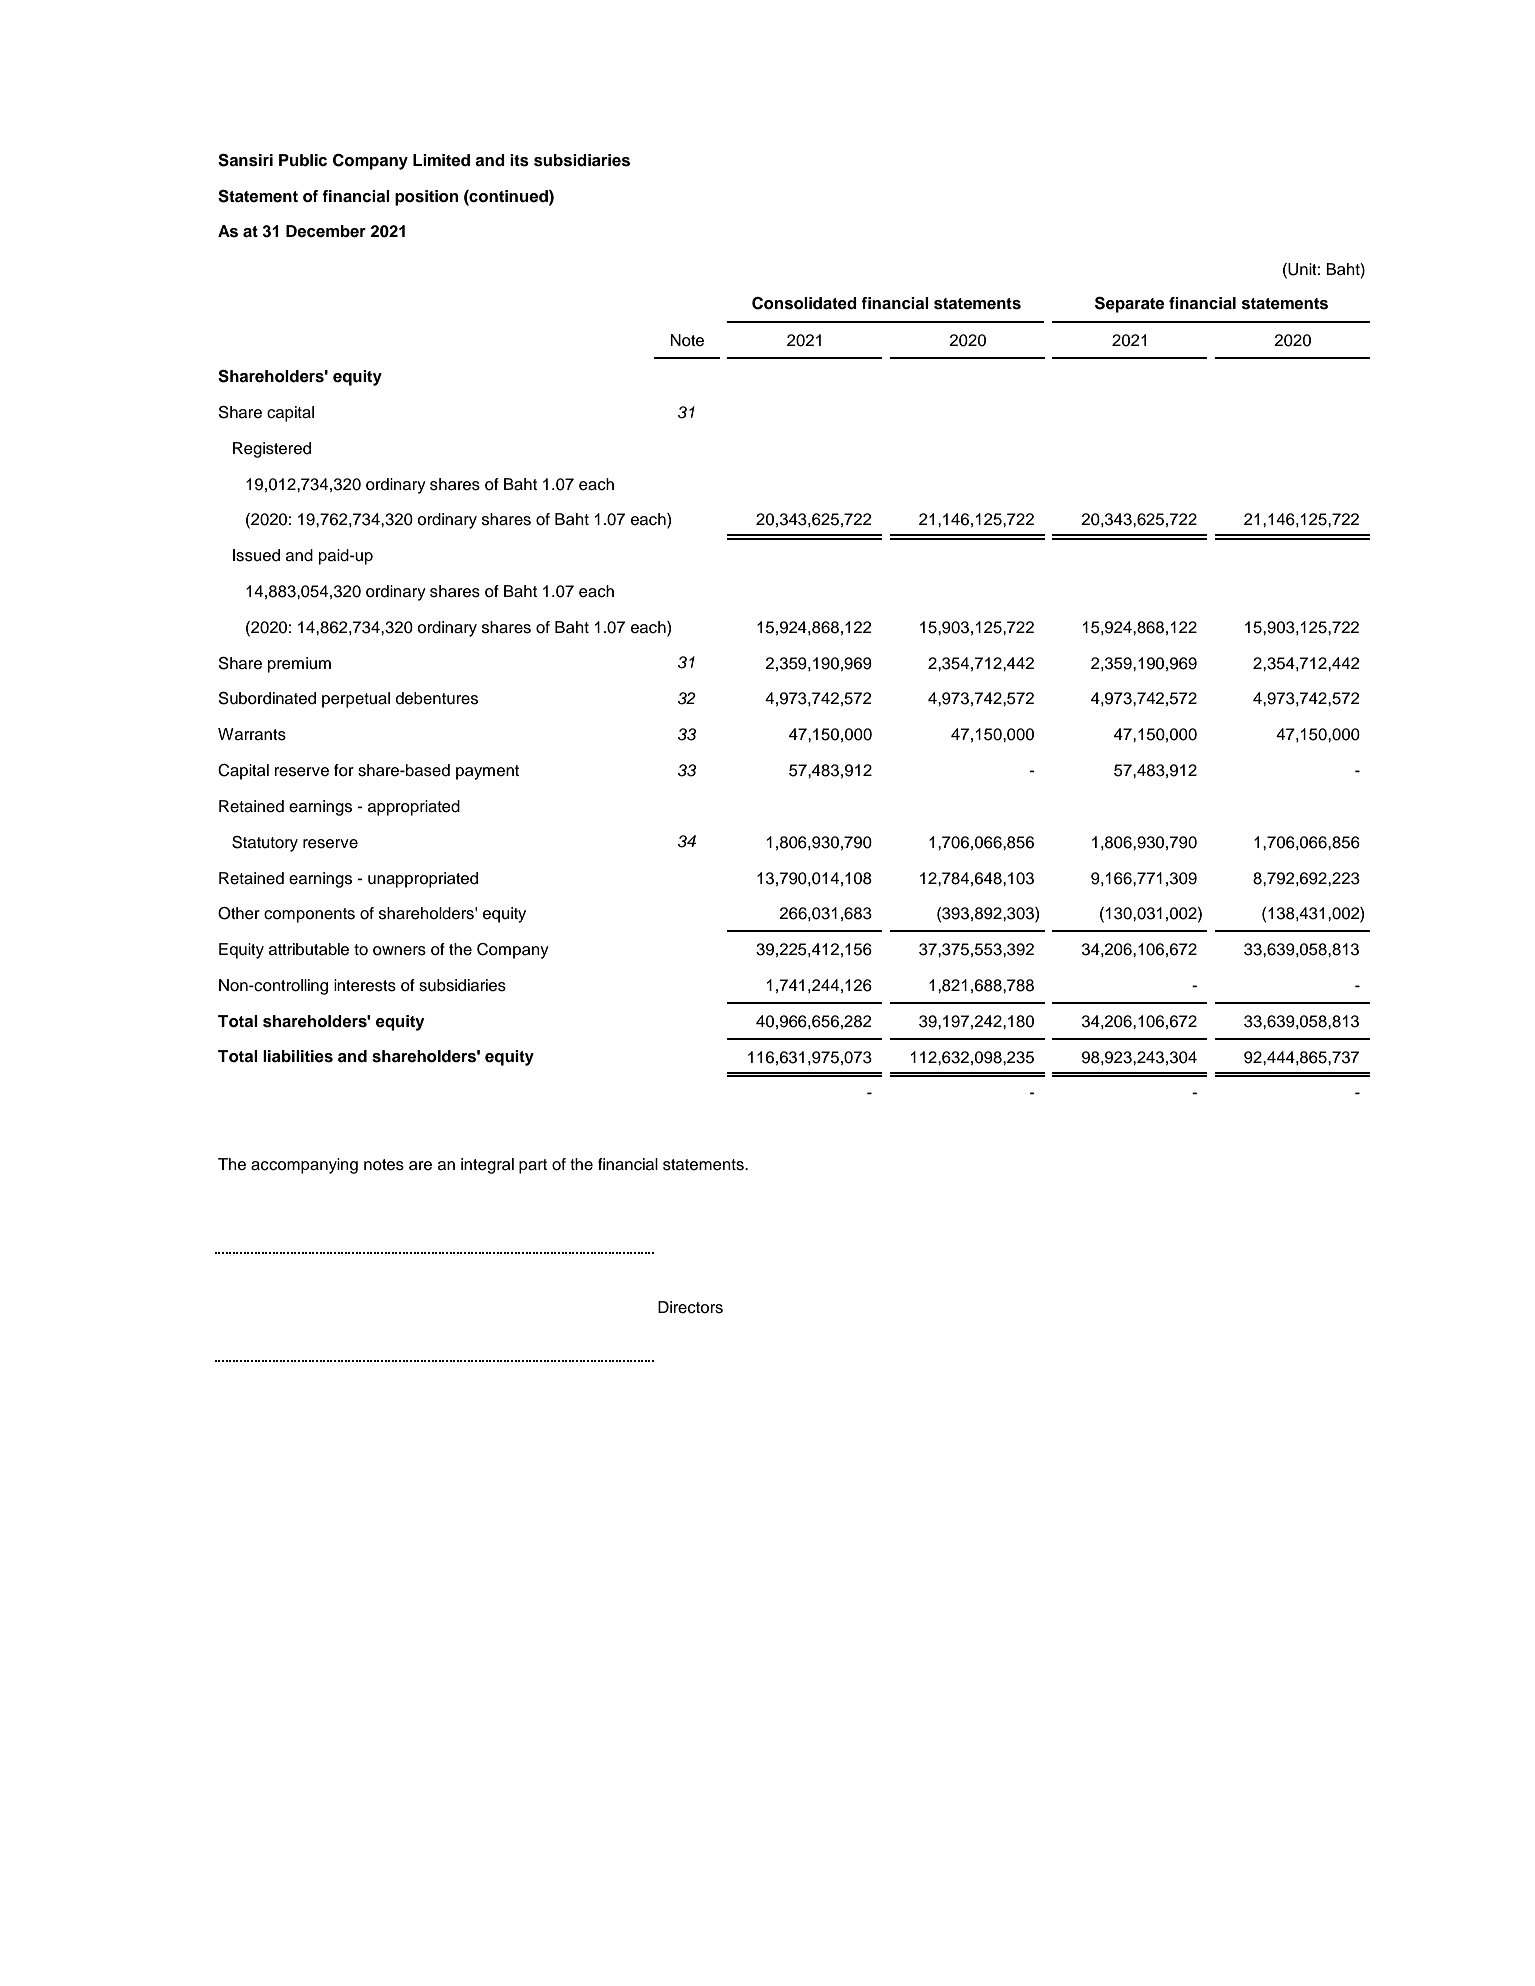 Image resolution: width=1535 pixels, height=1986 pixels. I want to click on Separate, so click(1129, 304).
